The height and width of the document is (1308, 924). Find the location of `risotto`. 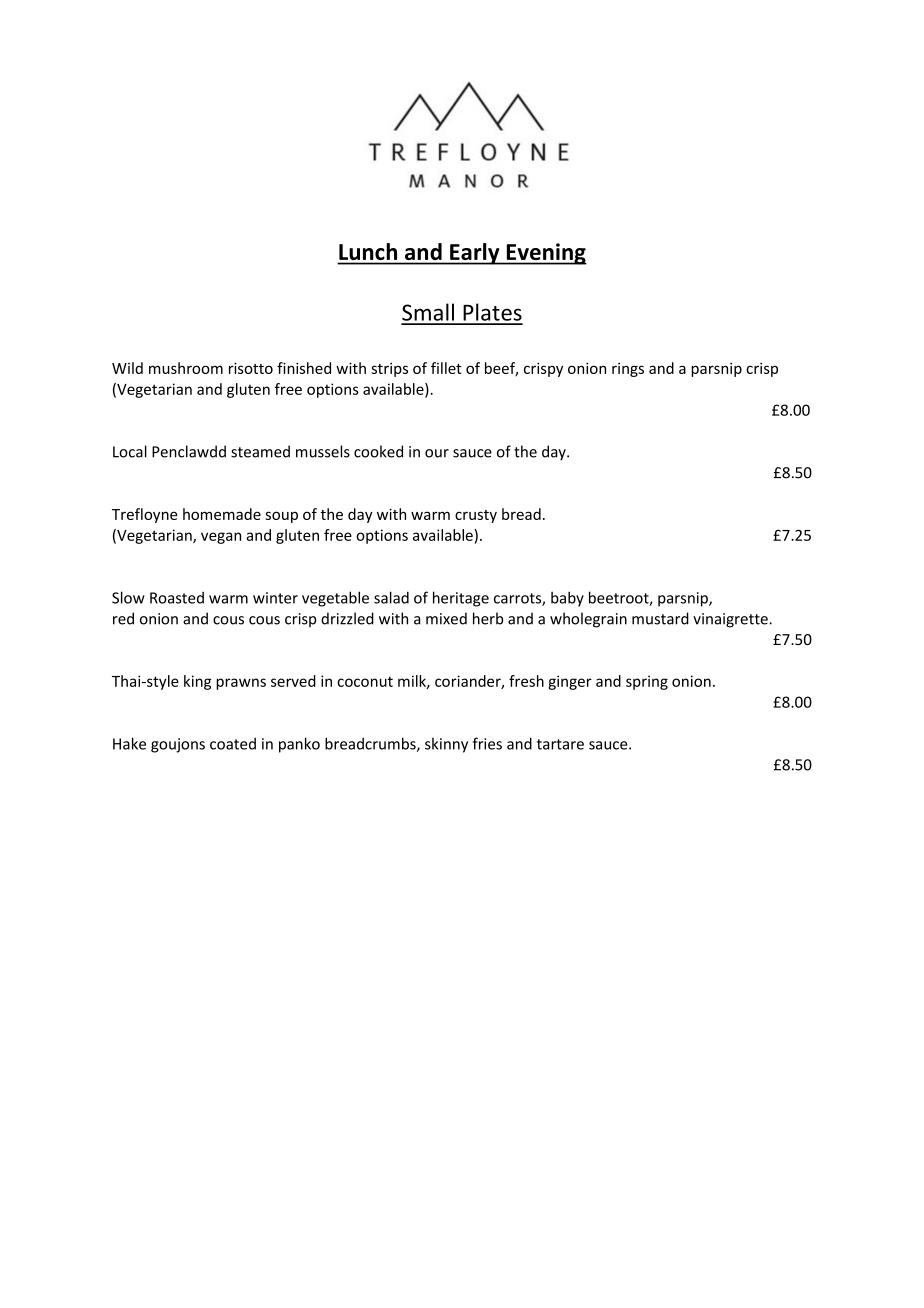

risotto is located at coordinates (251, 368).
